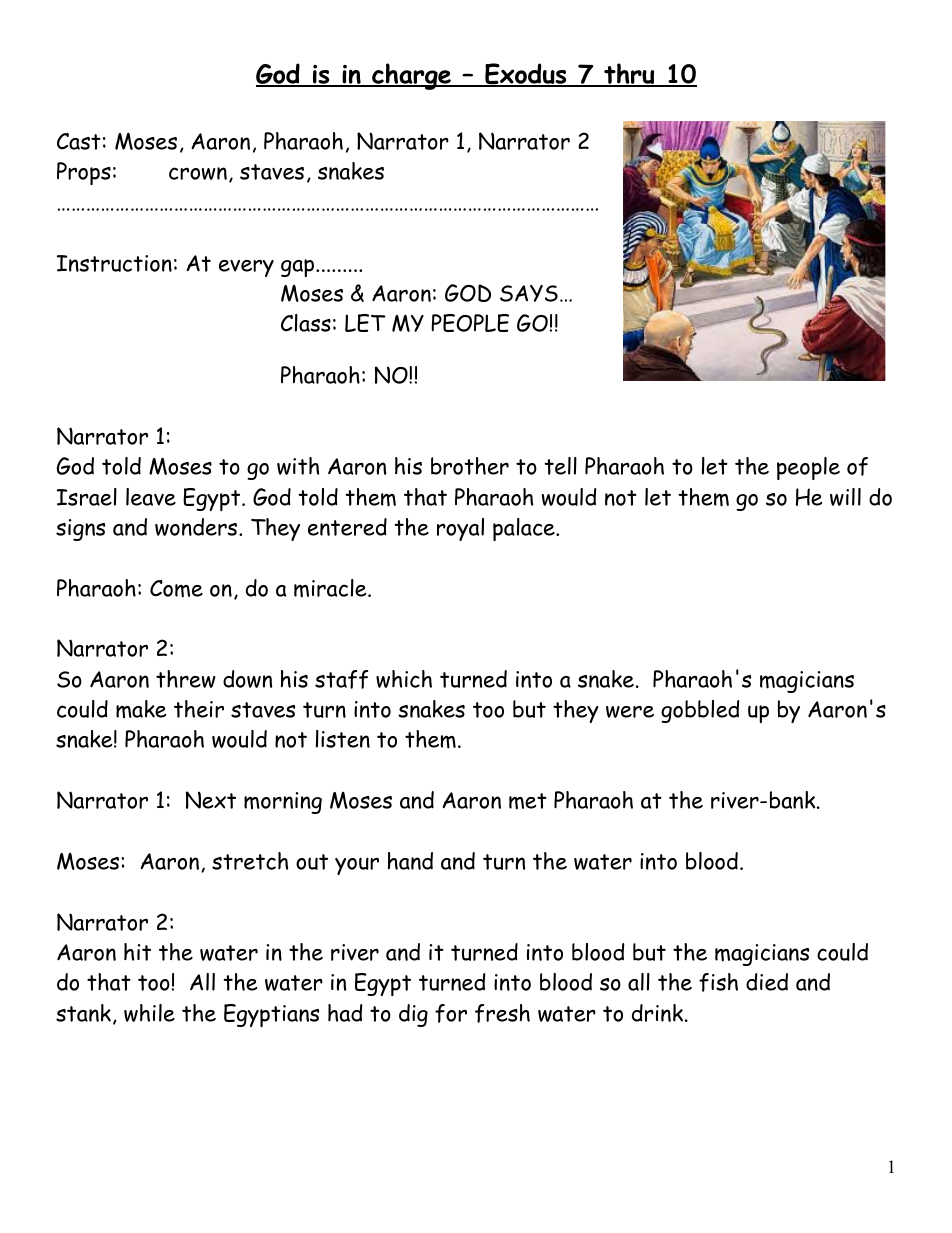 This document has height=1233, width=952. What do you see at coordinates (700, 711) in the document?
I see `gobbled` at bounding box center [700, 711].
